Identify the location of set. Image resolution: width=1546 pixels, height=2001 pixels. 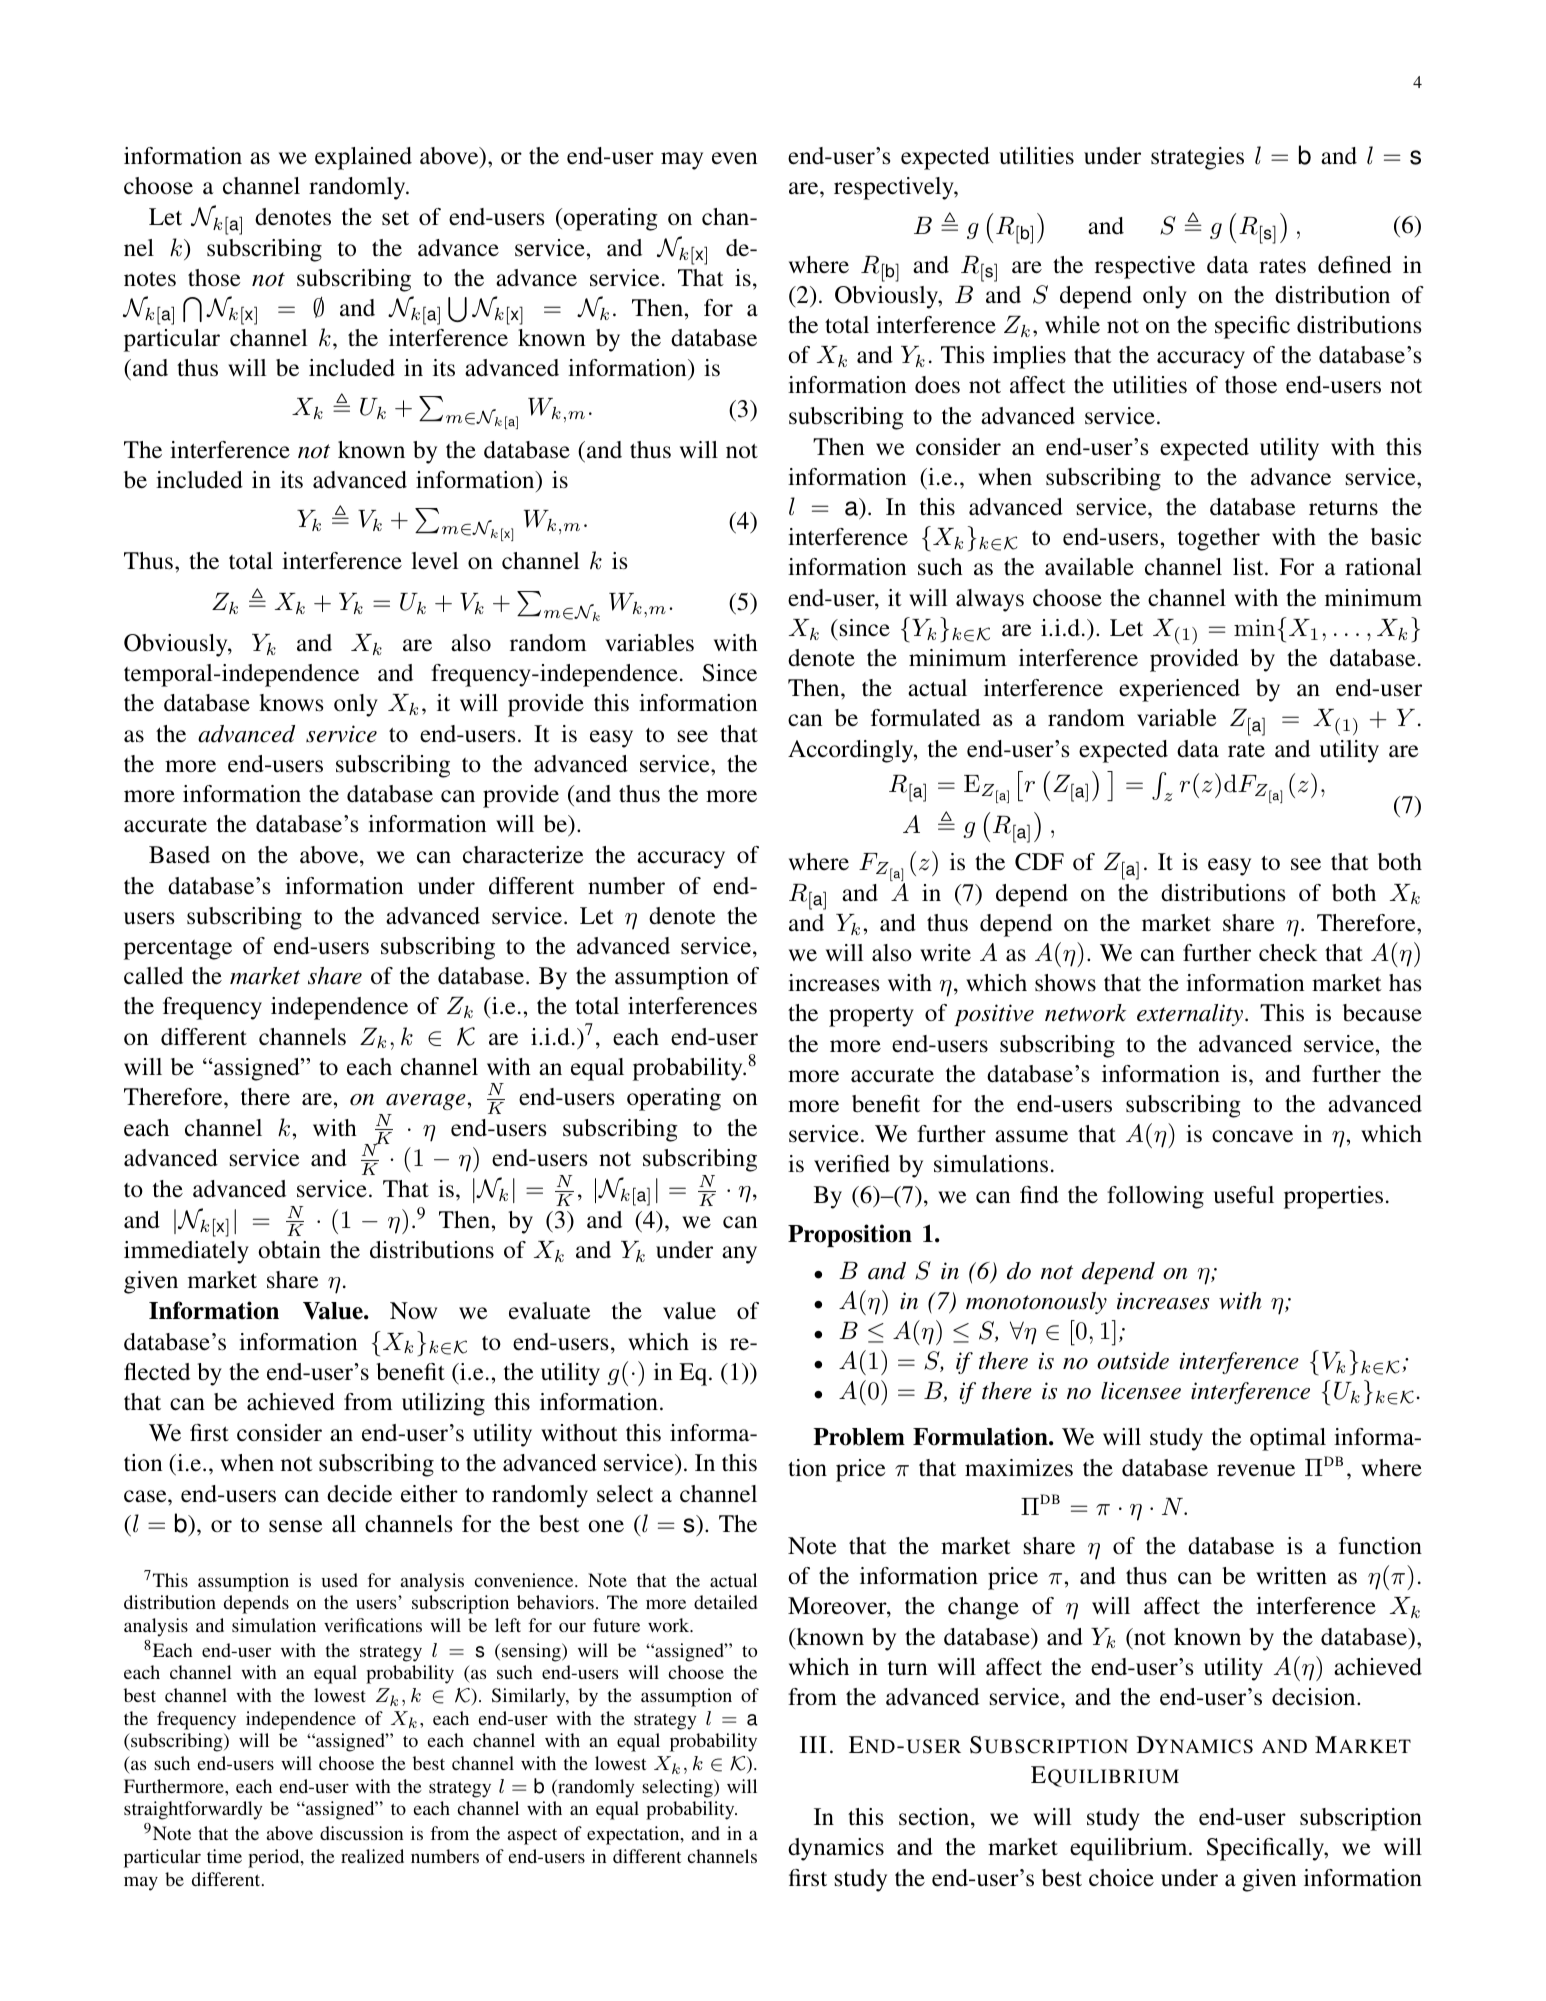
(395, 218).
